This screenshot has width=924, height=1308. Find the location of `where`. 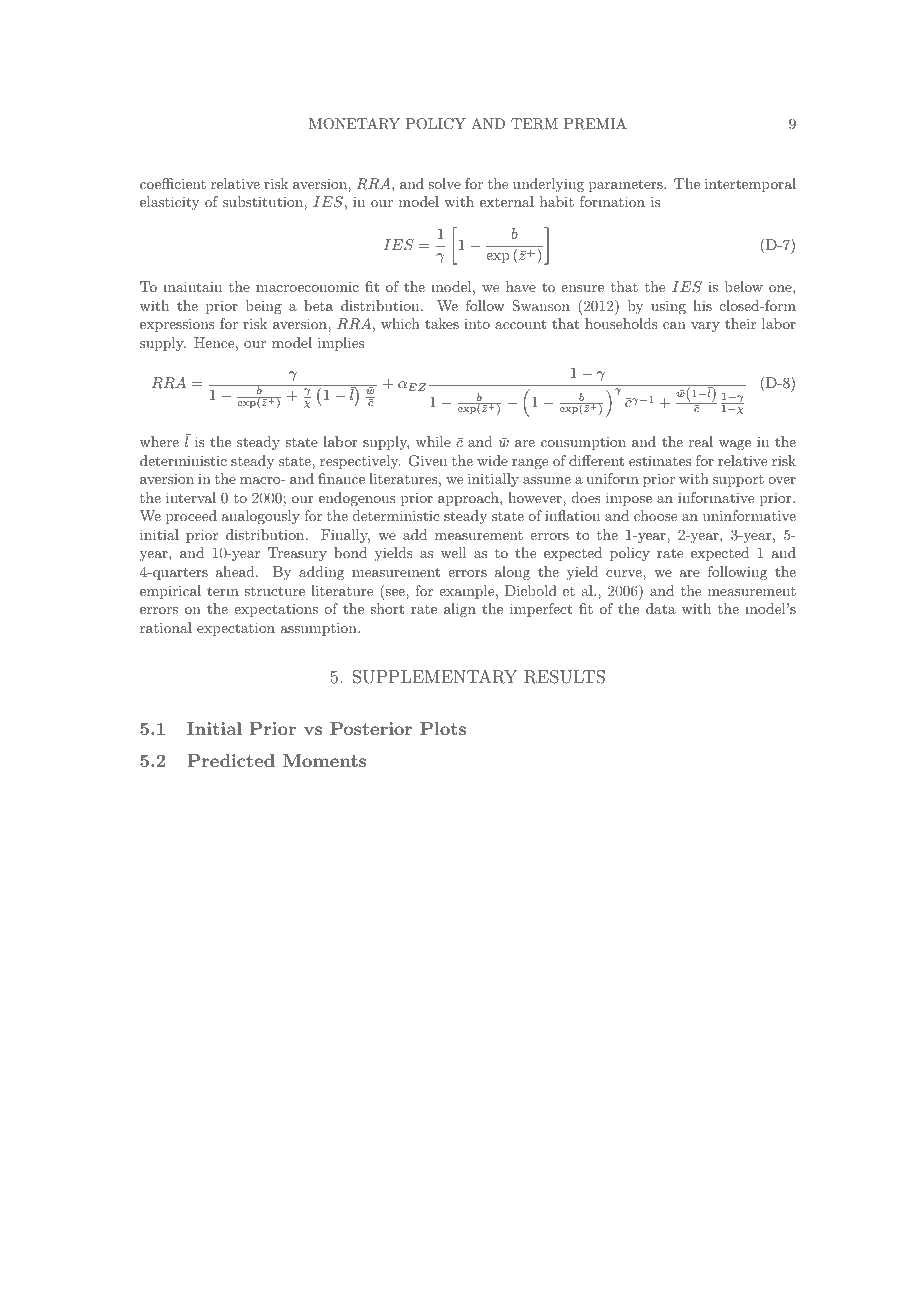

where is located at coordinates (159, 441).
